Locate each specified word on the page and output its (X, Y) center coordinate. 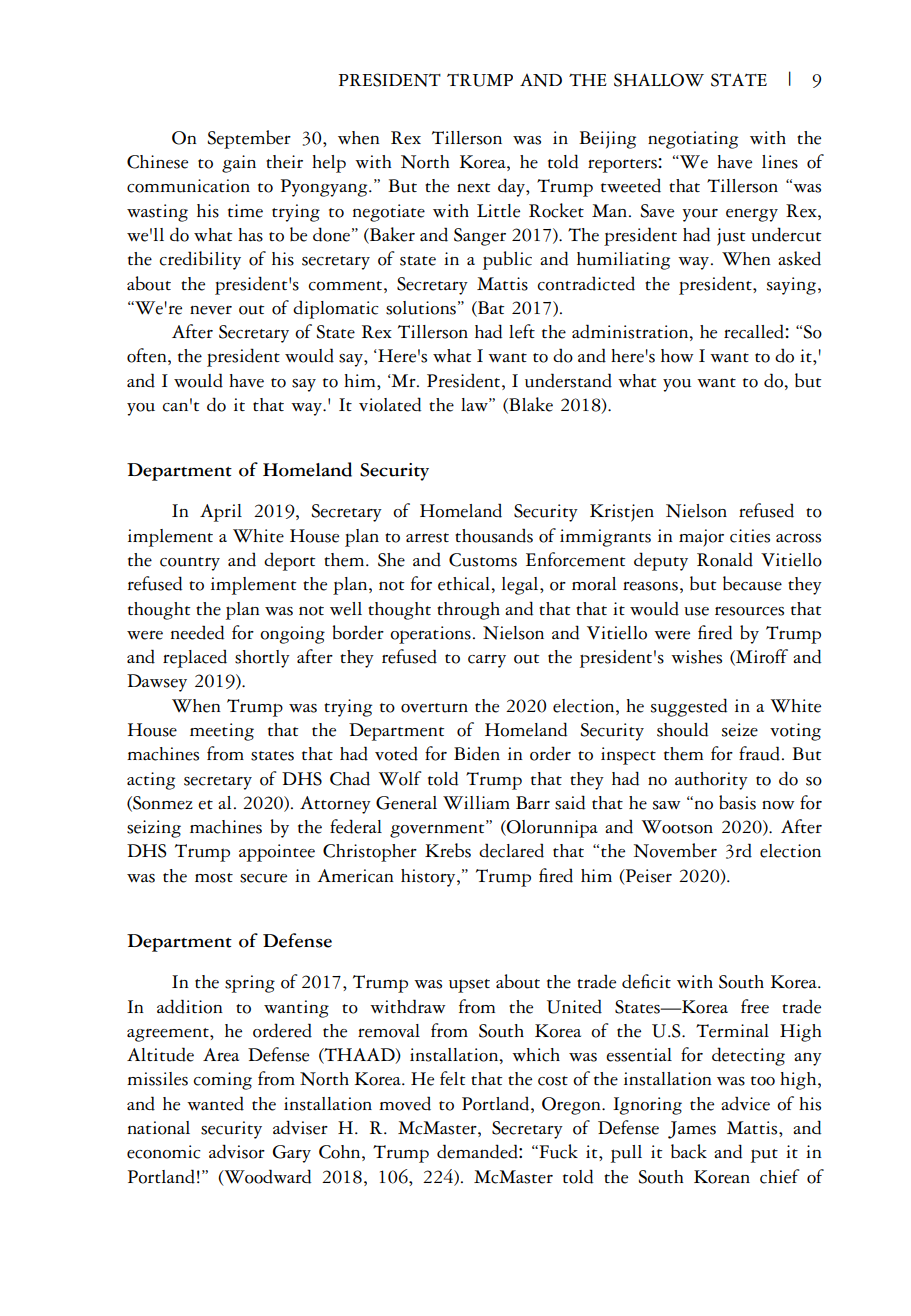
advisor (237, 1151)
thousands (494, 535)
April (221, 513)
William (476, 803)
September (249, 139)
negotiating (693, 140)
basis (737, 802)
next (473, 188)
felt (452, 1078)
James (692, 1130)
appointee (277, 853)
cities (750, 536)
